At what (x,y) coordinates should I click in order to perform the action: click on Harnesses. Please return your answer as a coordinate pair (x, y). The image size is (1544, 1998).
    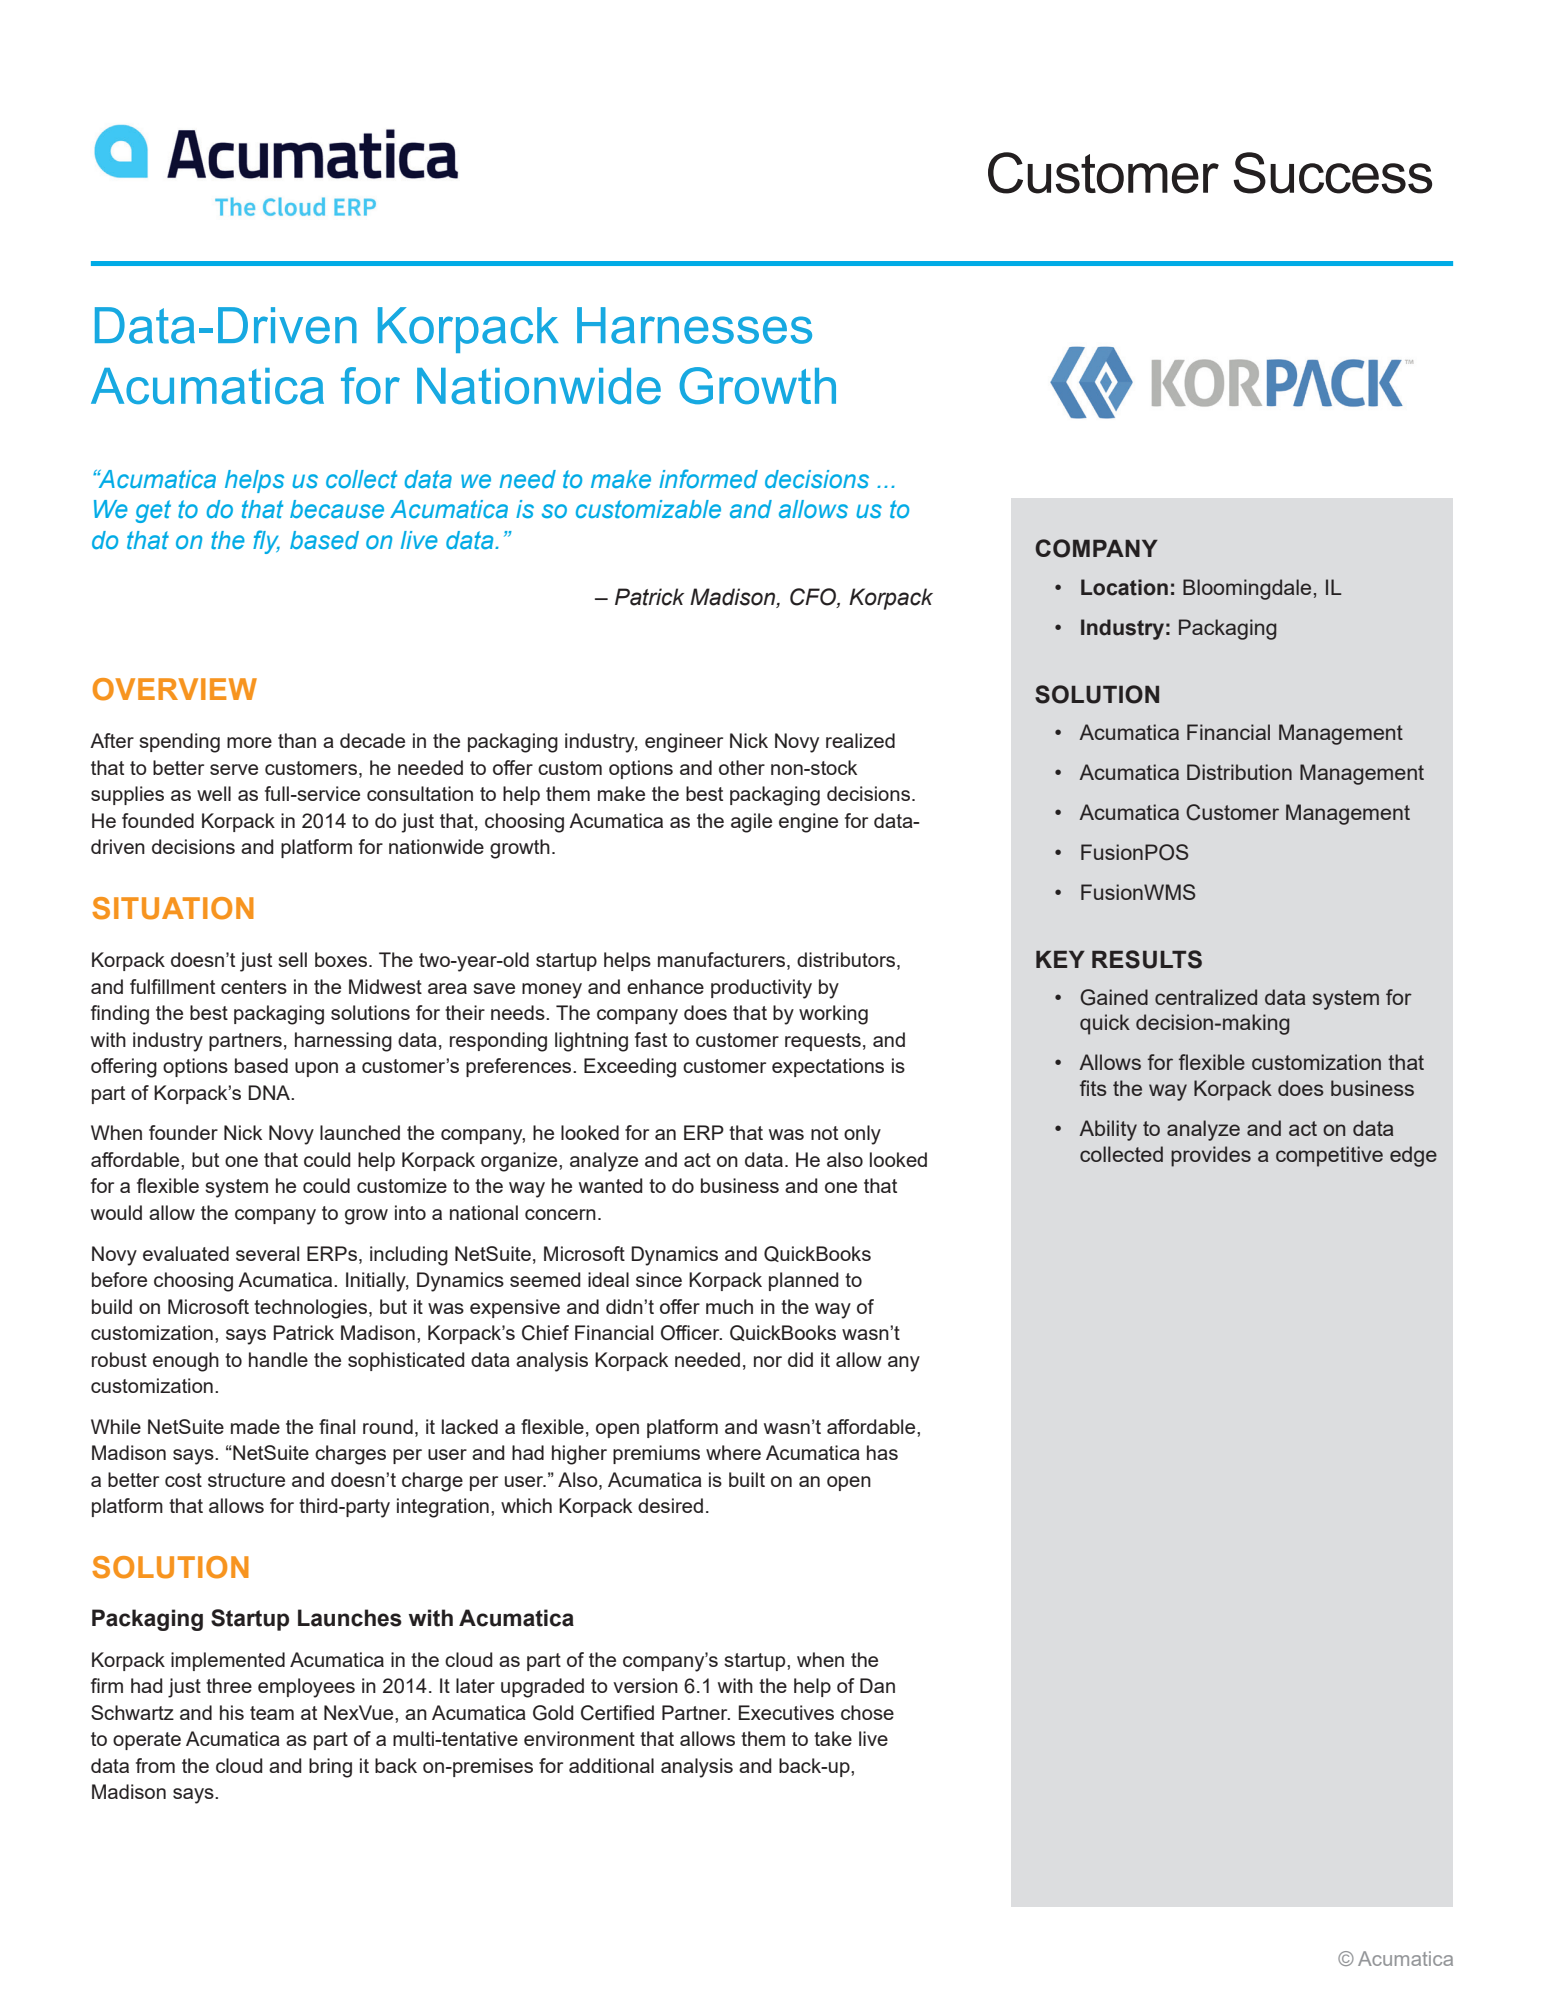
    Looking at the image, I should click on (694, 325).
